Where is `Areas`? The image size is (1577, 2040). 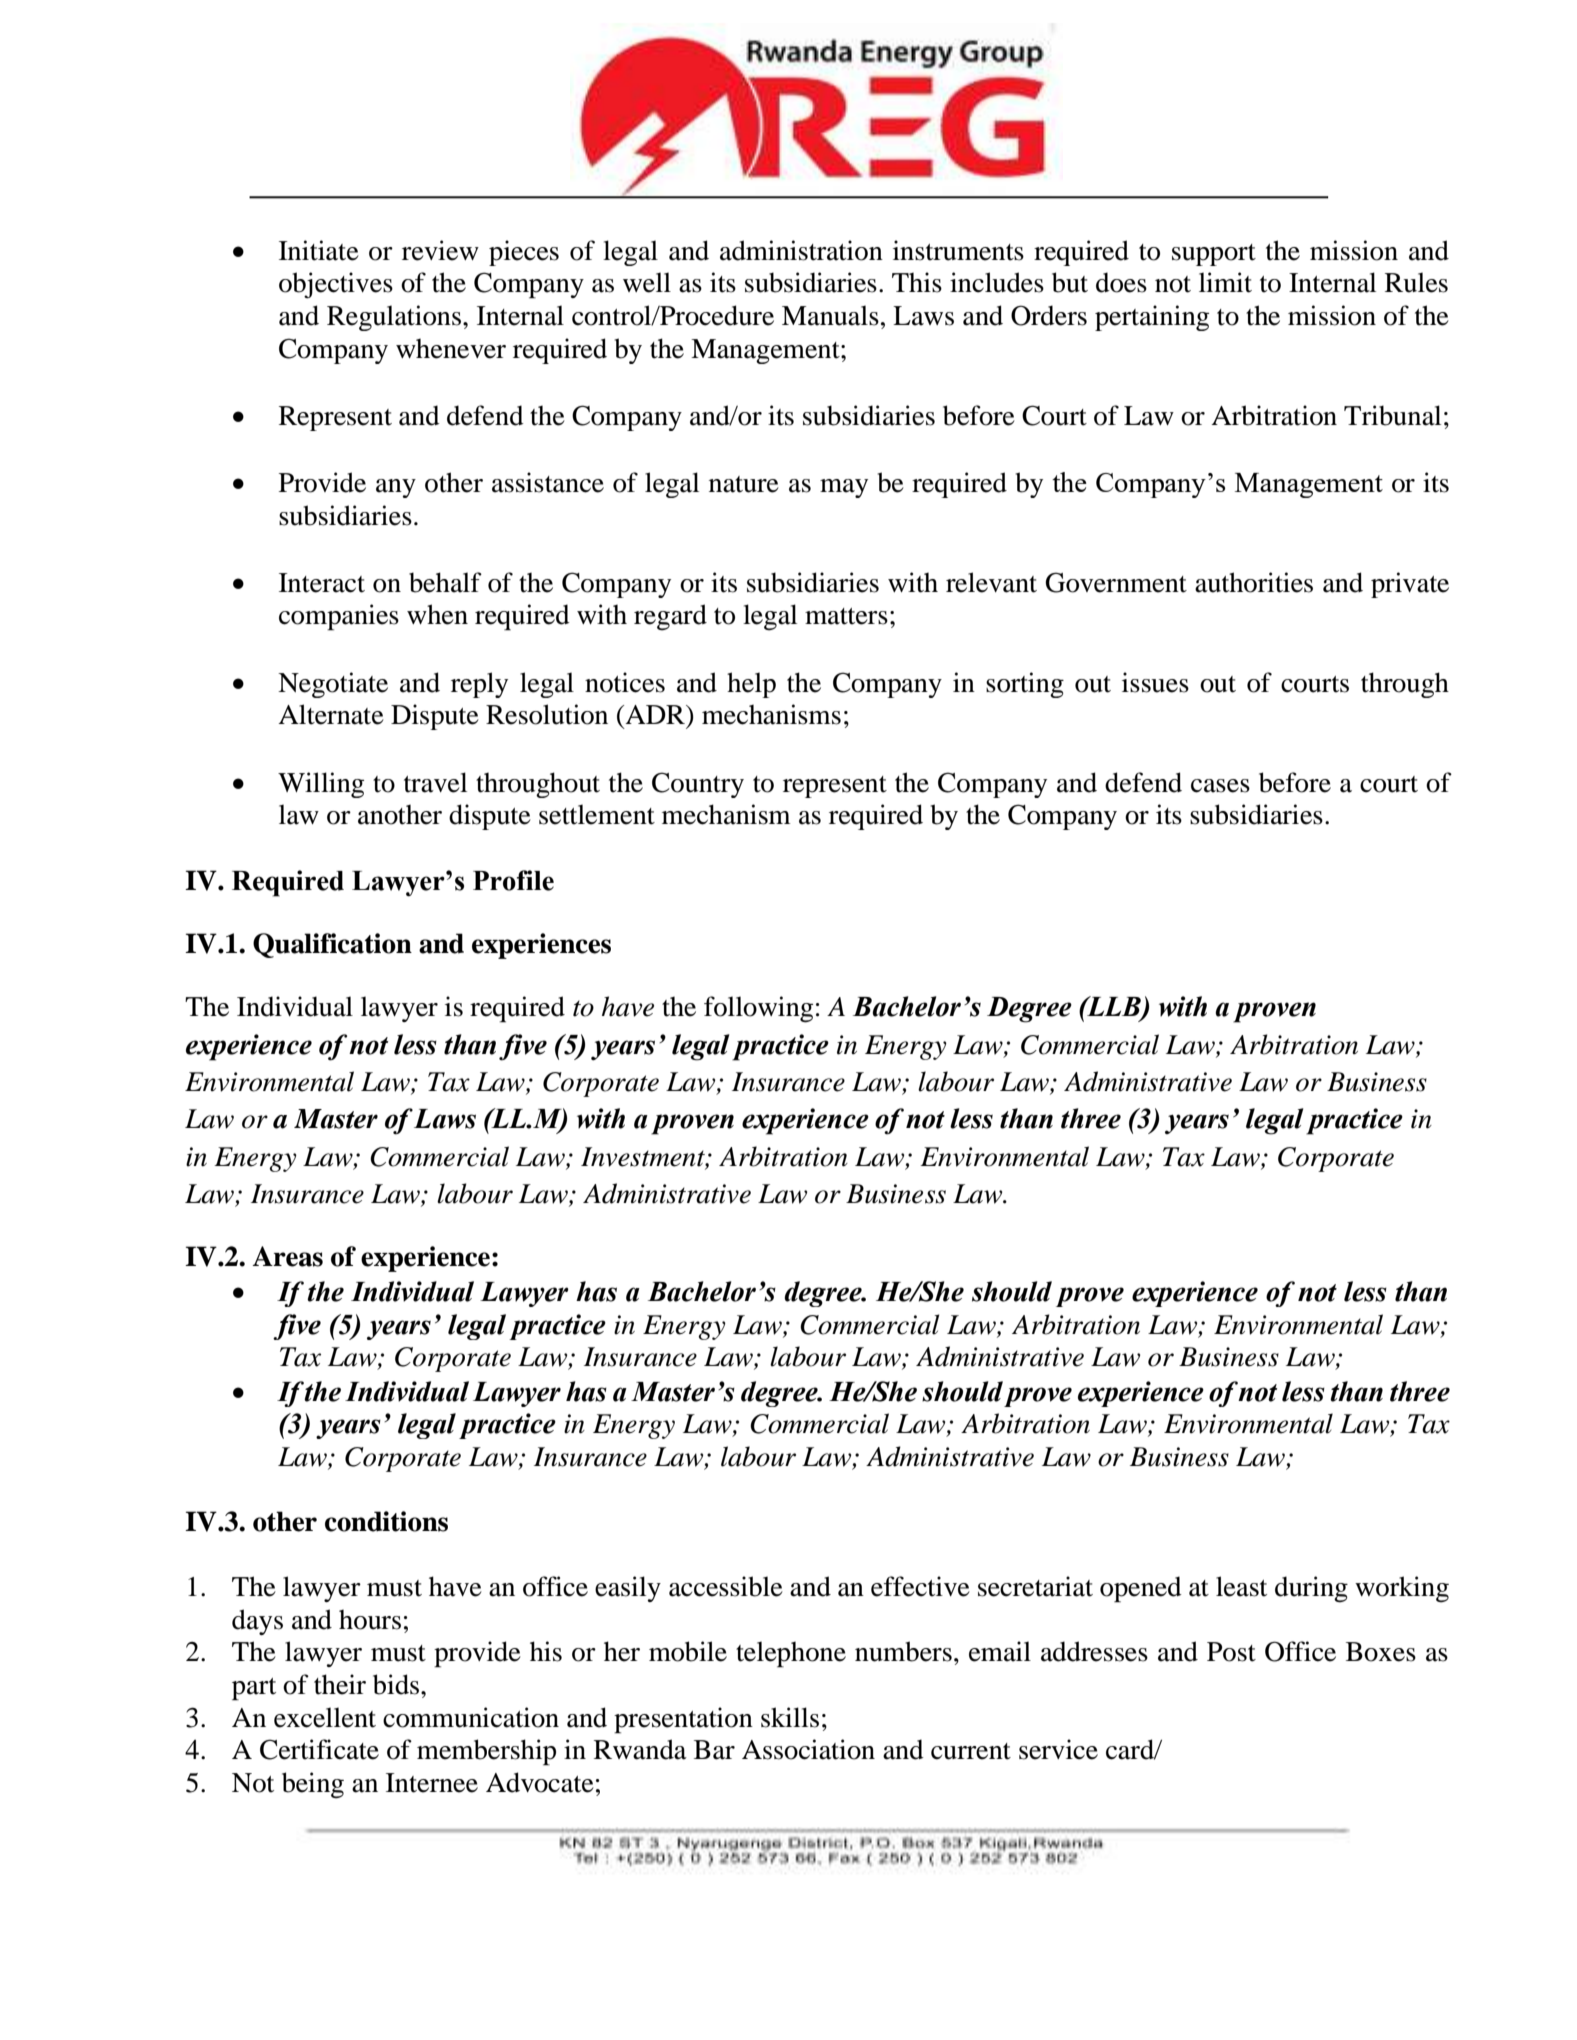
Areas is located at coordinates (287, 1256).
